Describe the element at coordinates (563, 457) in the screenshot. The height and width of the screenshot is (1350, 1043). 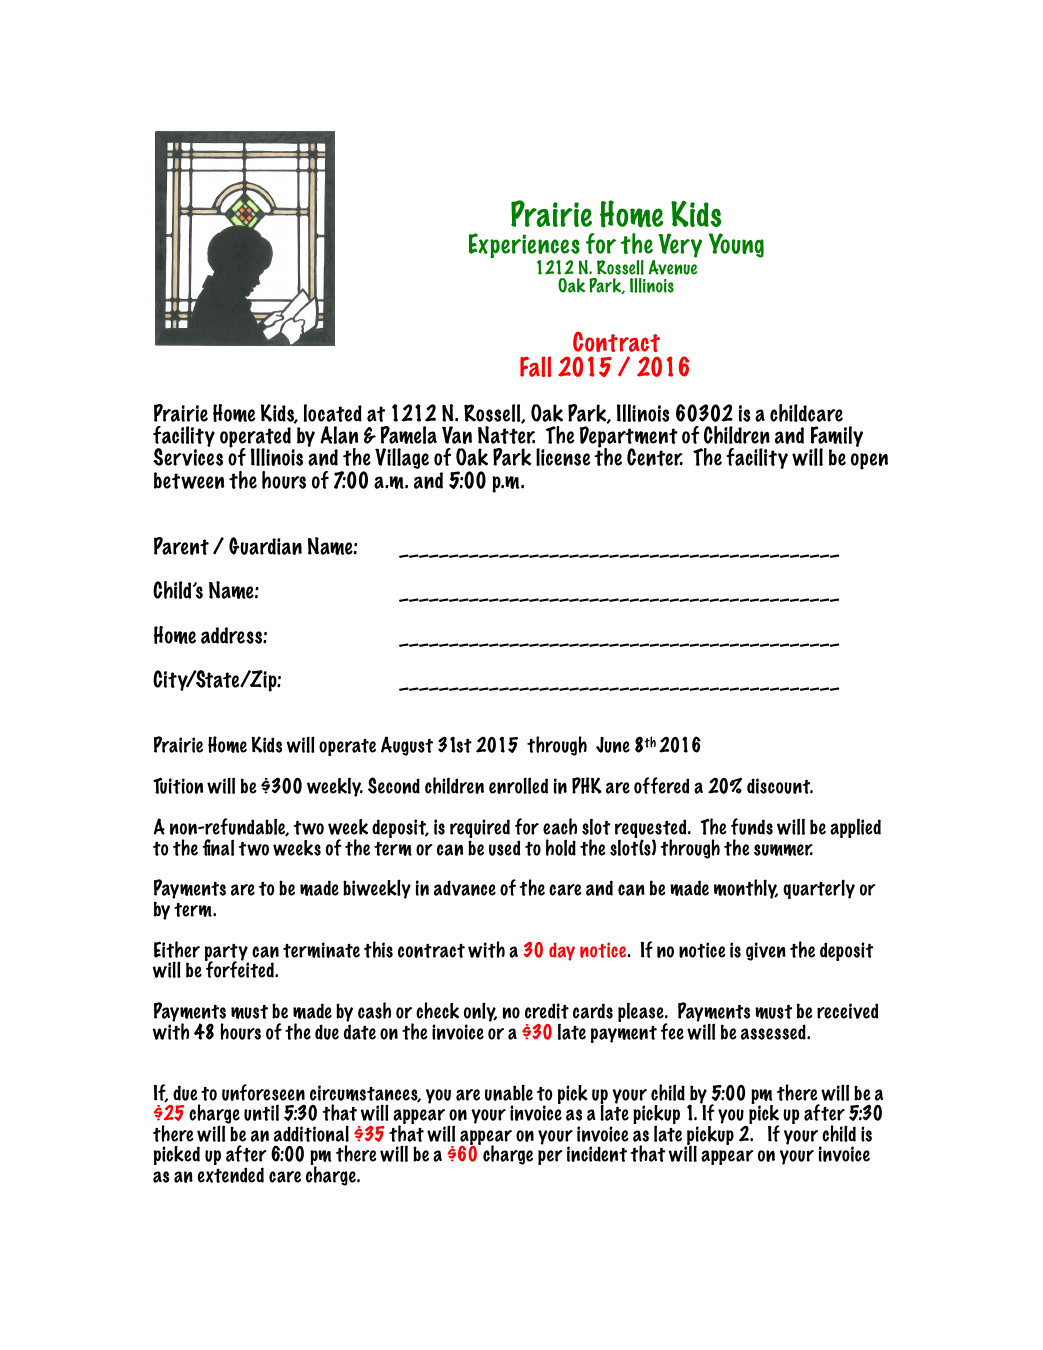
I see `license` at that location.
